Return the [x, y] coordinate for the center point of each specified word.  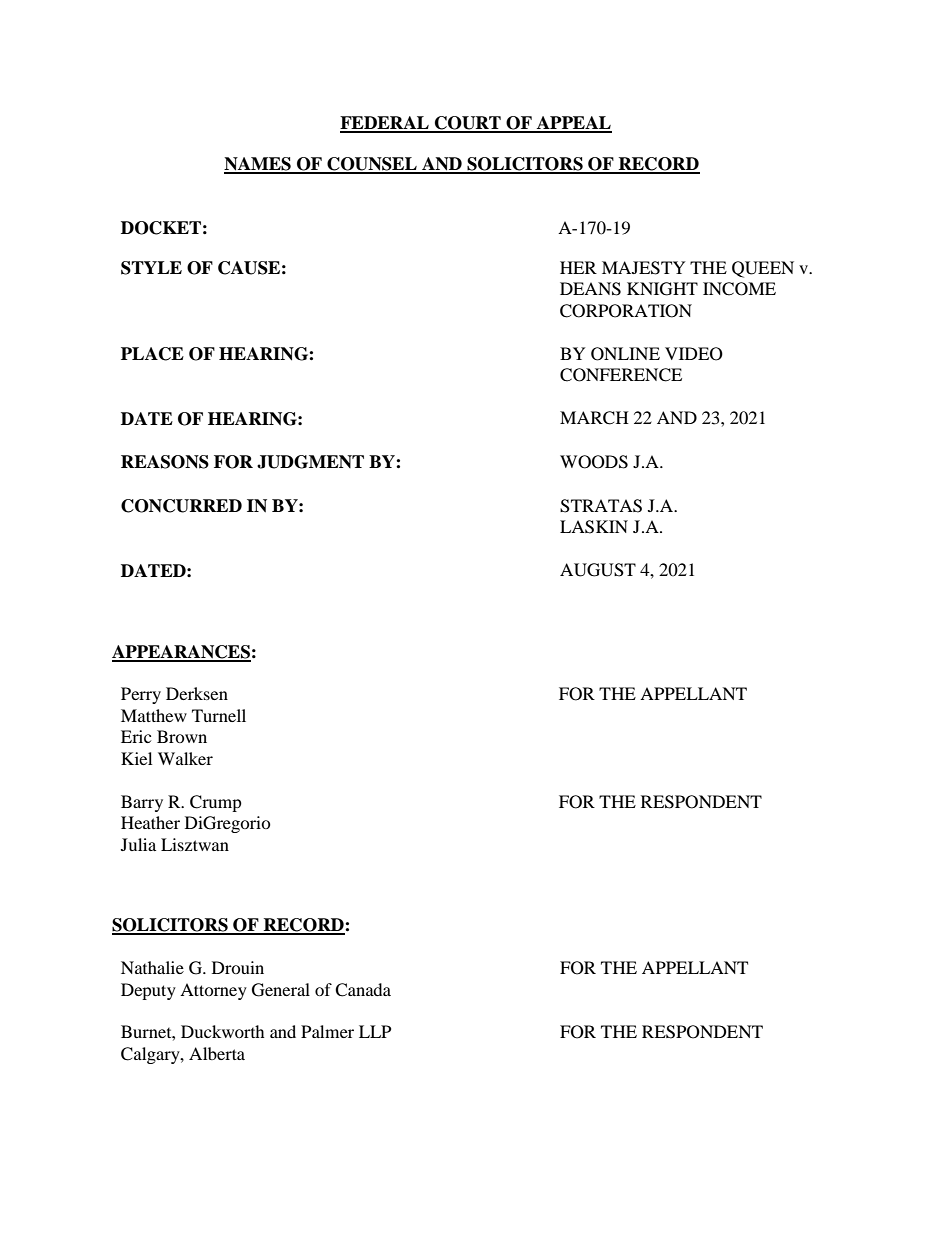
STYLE [151, 268]
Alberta [217, 1053]
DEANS [590, 289]
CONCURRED [181, 506]
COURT [467, 124]
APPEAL [573, 124]
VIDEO [694, 354]
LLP [375, 1031]
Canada [363, 990]
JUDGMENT [310, 462]
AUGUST [598, 570]
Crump [216, 803]
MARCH [594, 418]
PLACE [152, 354]
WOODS [594, 462]
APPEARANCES [181, 653]
